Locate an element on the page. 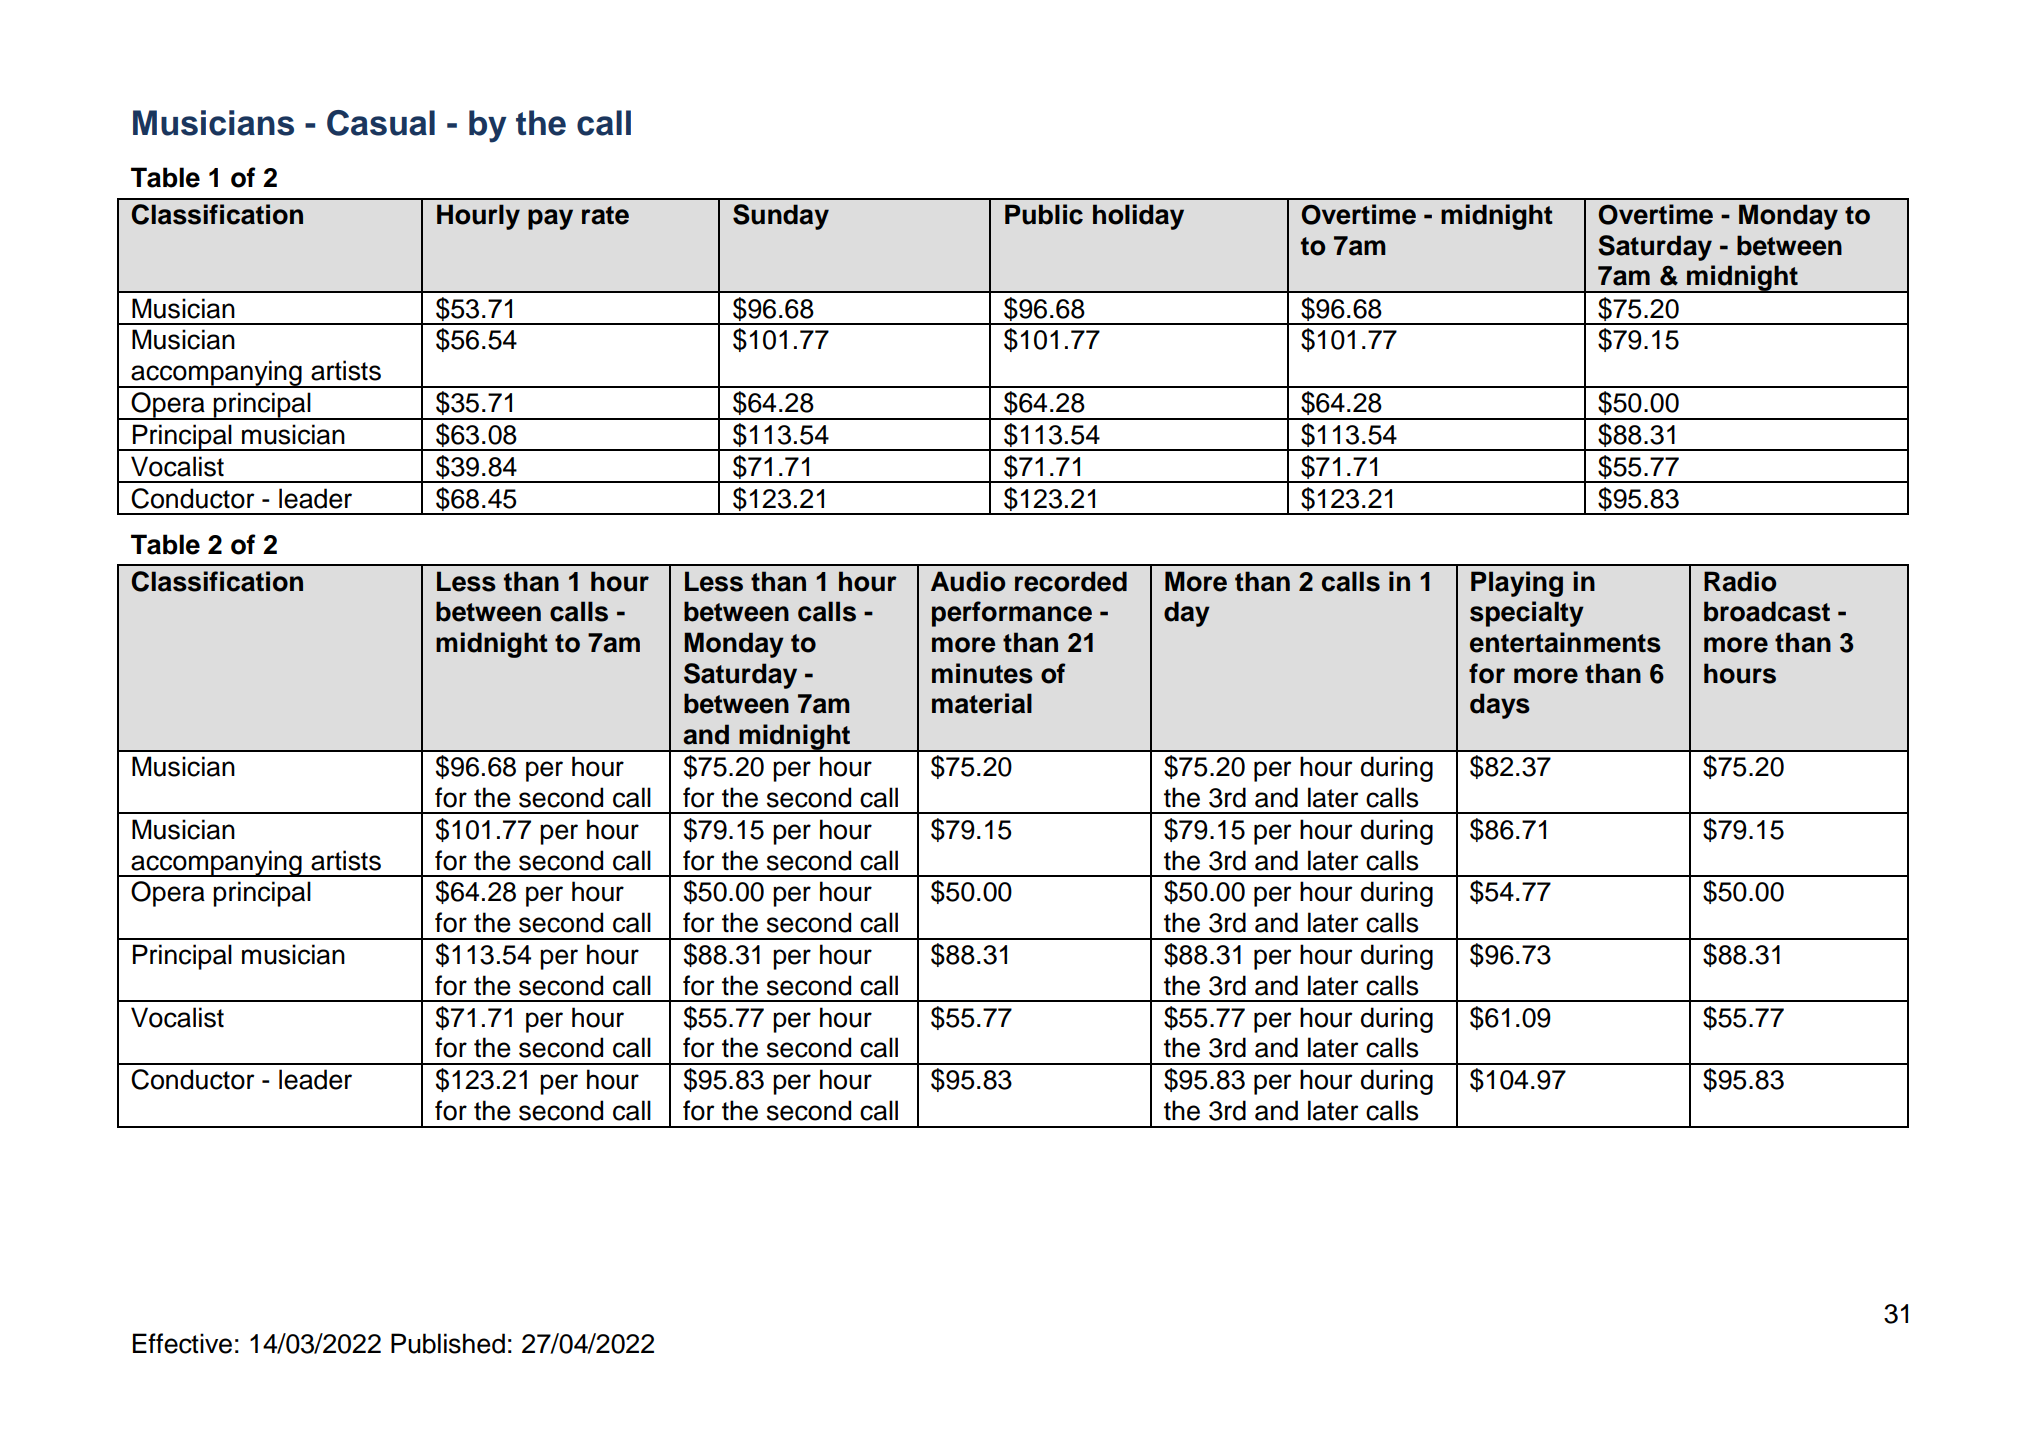  pay is located at coordinates (550, 219).
